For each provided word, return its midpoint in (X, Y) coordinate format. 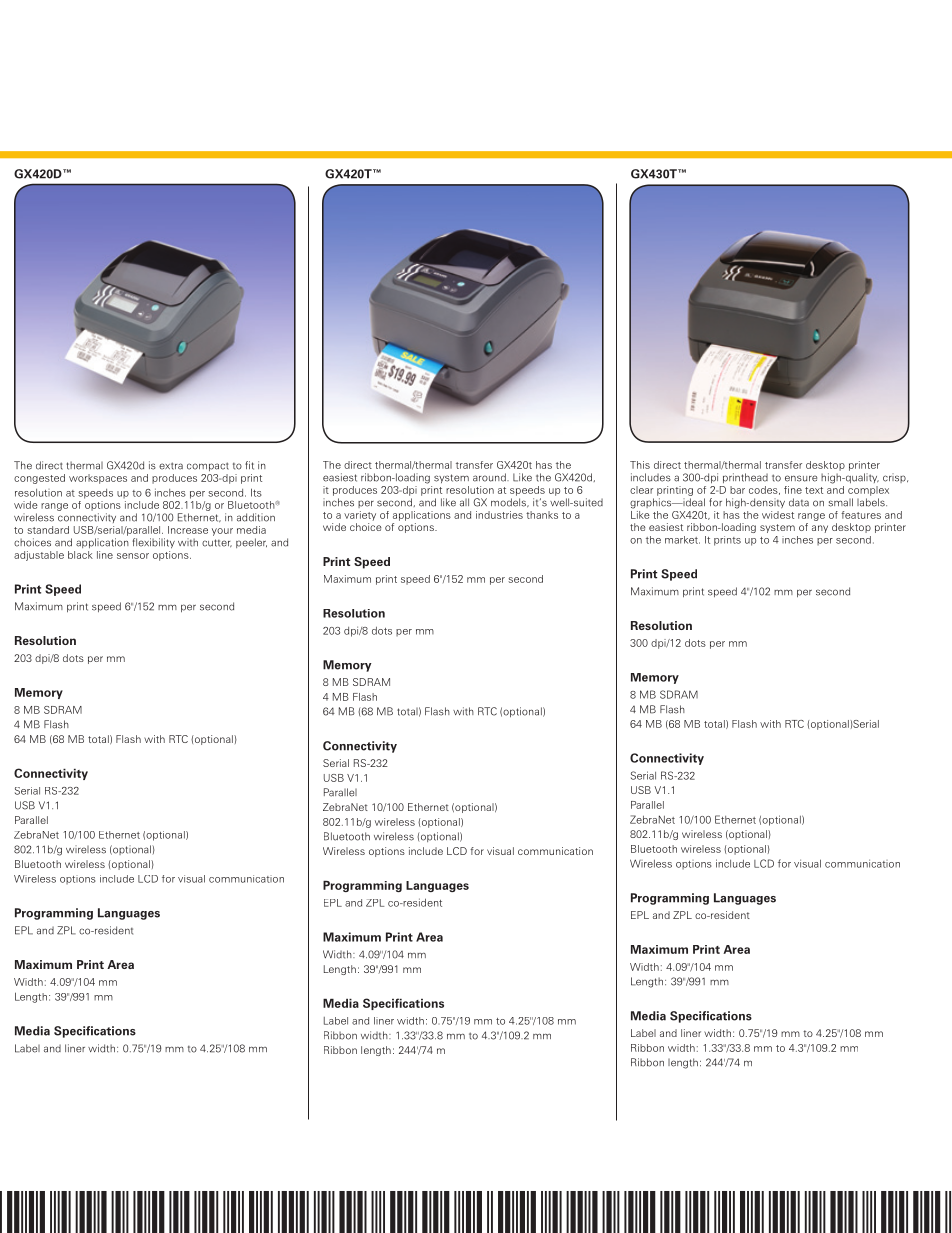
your (222, 532)
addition (256, 517)
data (799, 502)
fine (793, 490)
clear (641, 490)
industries (499, 515)
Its (256, 492)
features (861, 515)
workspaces (98, 479)
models (509, 502)
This (640, 465)
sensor (133, 556)
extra (171, 466)
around (490, 477)
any (820, 529)
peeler (251, 543)
